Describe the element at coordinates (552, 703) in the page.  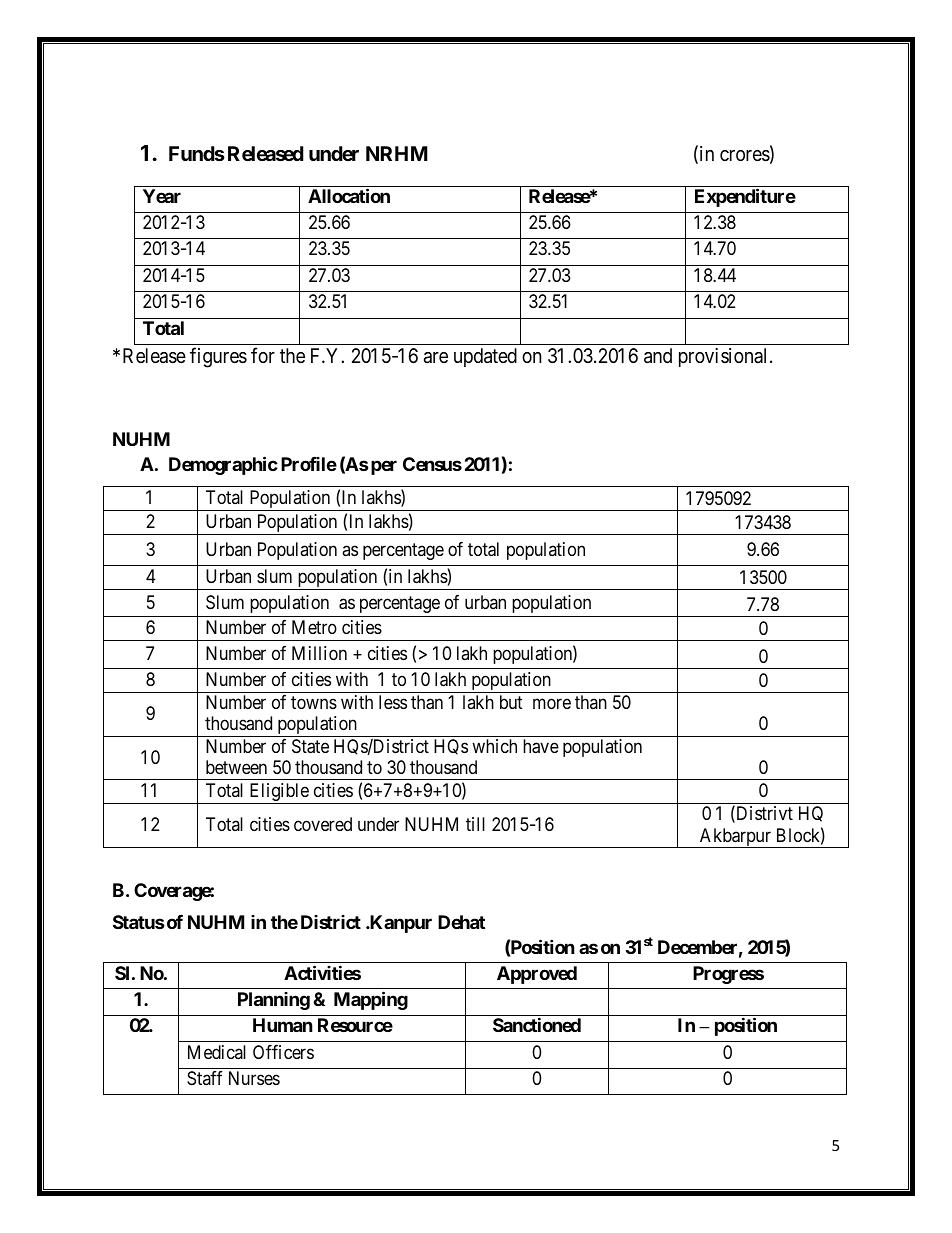
I see `more` at that location.
